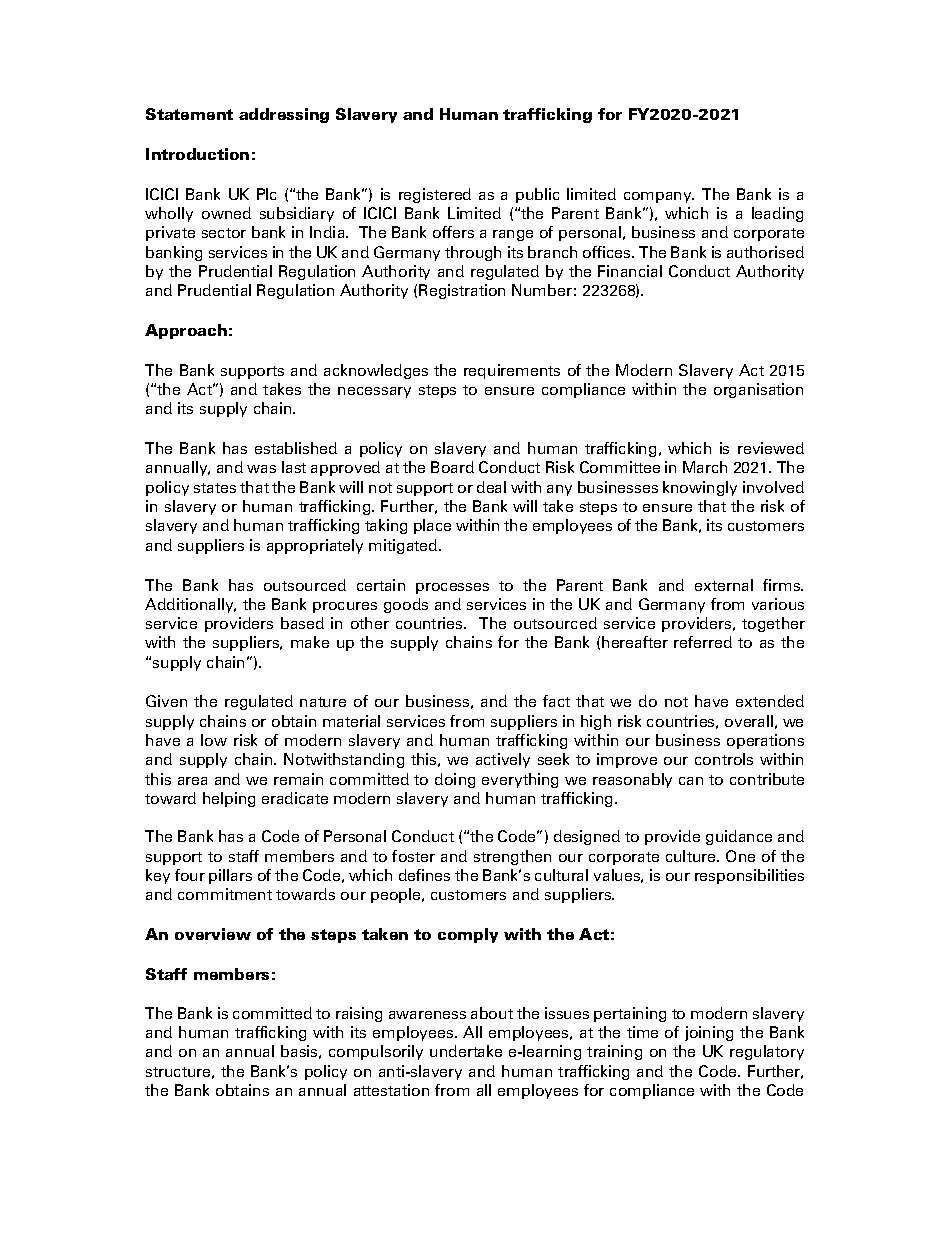  Describe the element at coordinates (758, 390) in the image. I see `organisation` at that location.
